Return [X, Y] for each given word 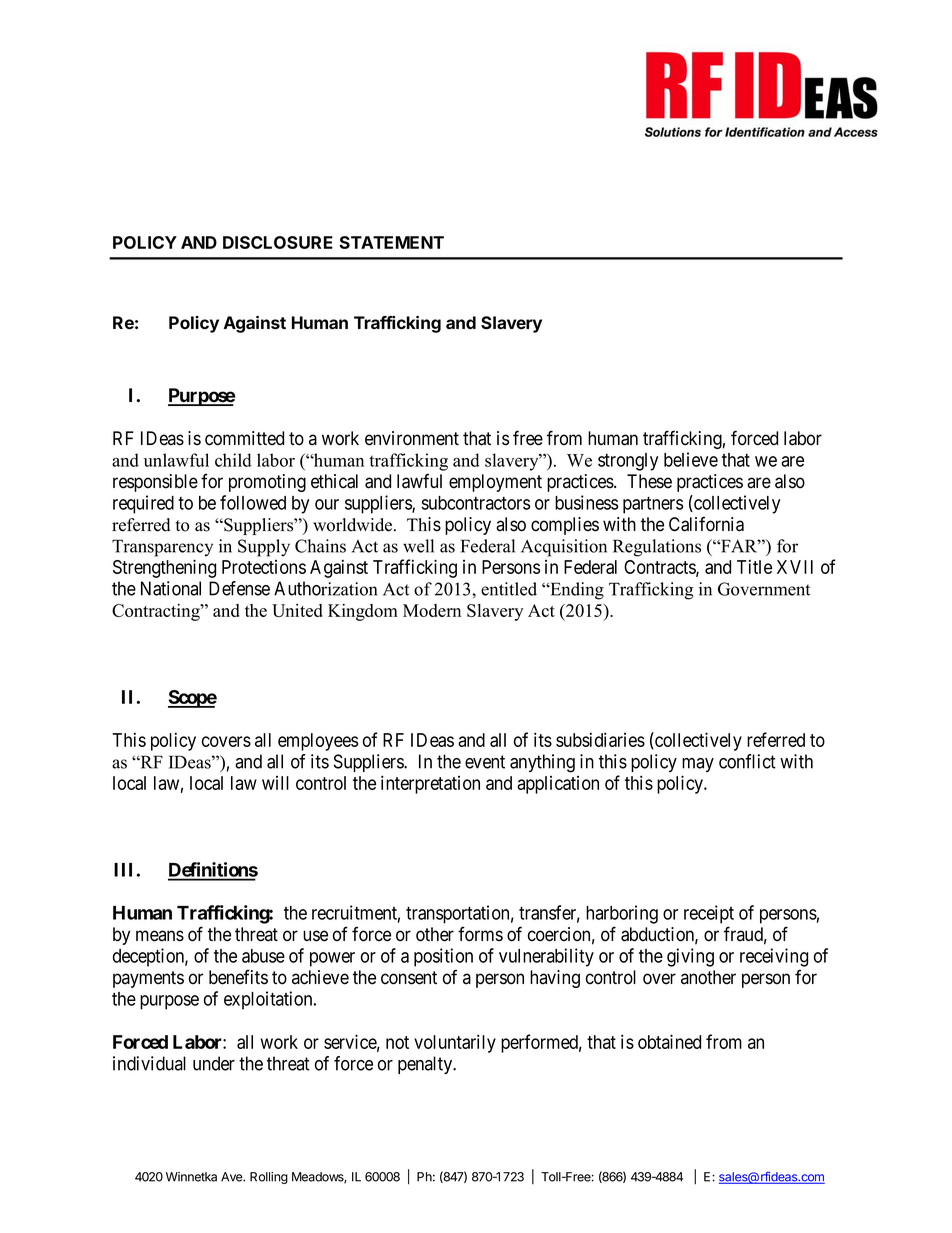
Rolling [269, 1178]
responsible [155, 483]
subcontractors [475, 503]
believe [691, 459]
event [485, 762]
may [698, 765]
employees [318, 742]
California [706, 524]
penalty [426, 1065]
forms [480, 934]
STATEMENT [391, 242]
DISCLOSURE [278, 242]
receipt [709, 914]
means [160, 936]
